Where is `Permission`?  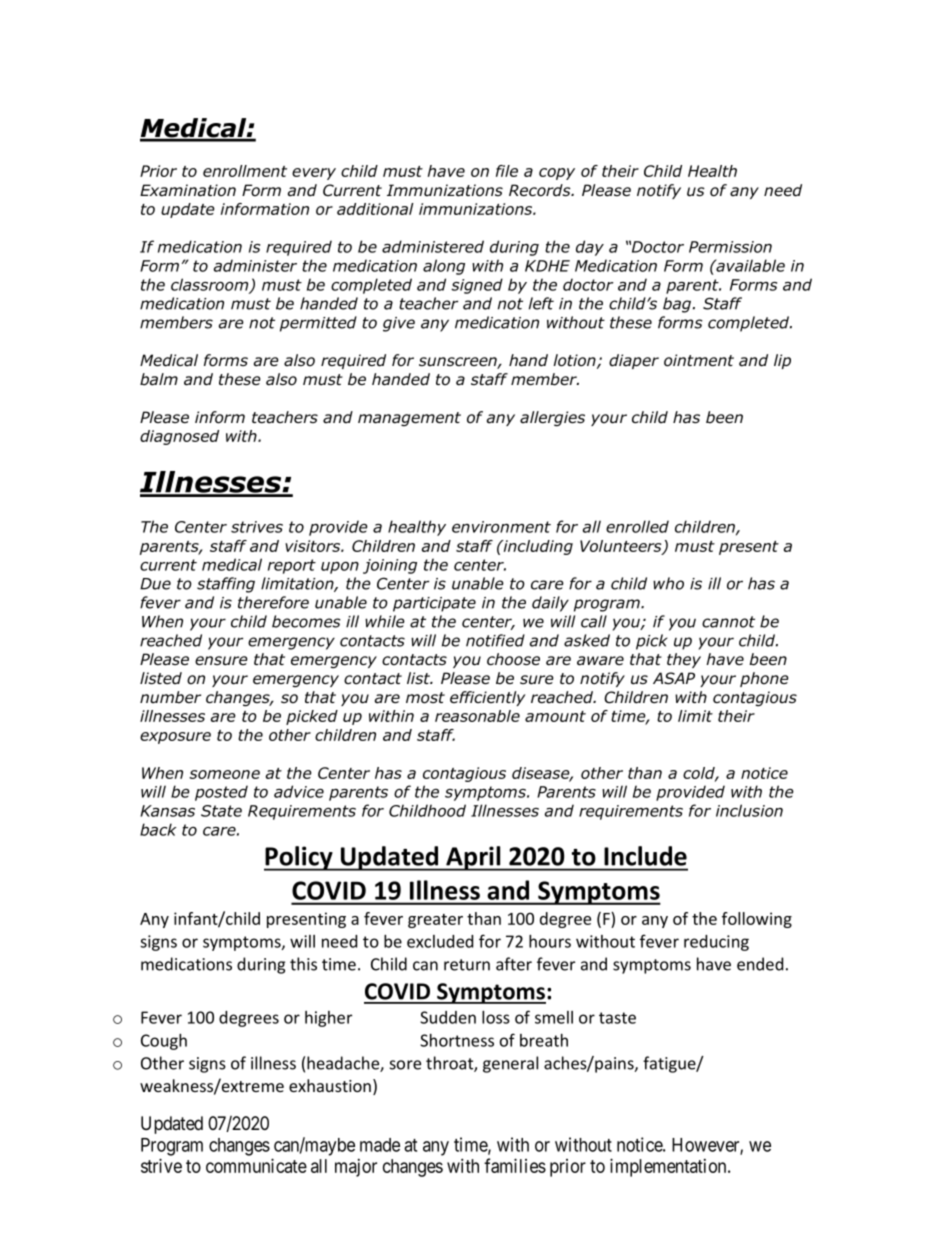 Permission is located at coordinates (730, 247).
